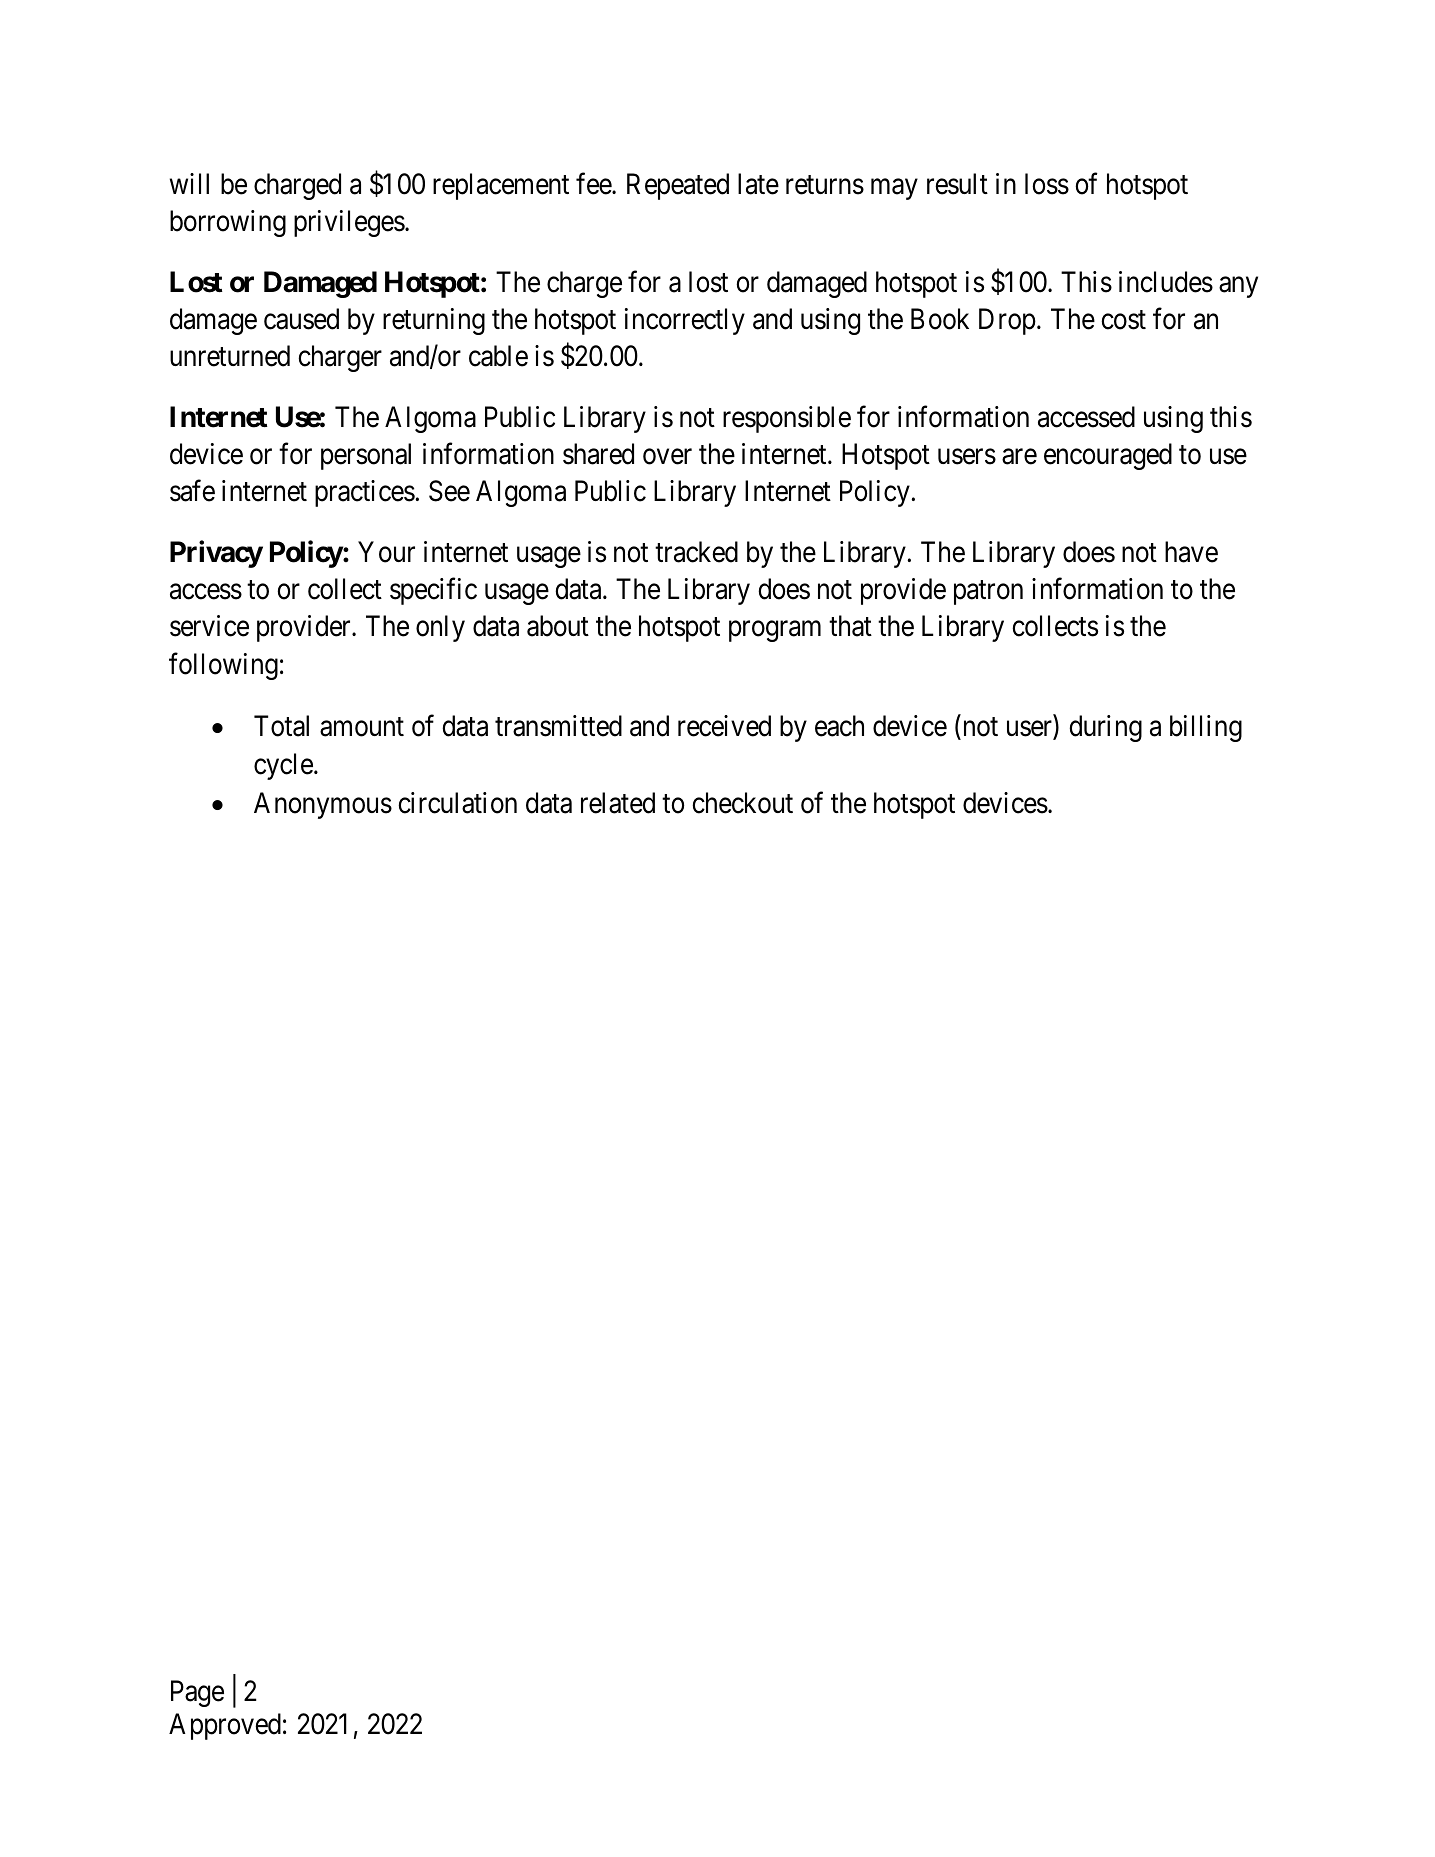  Describe the element at coordinates (1166, 282) in the document. I see `includes` at that location.
